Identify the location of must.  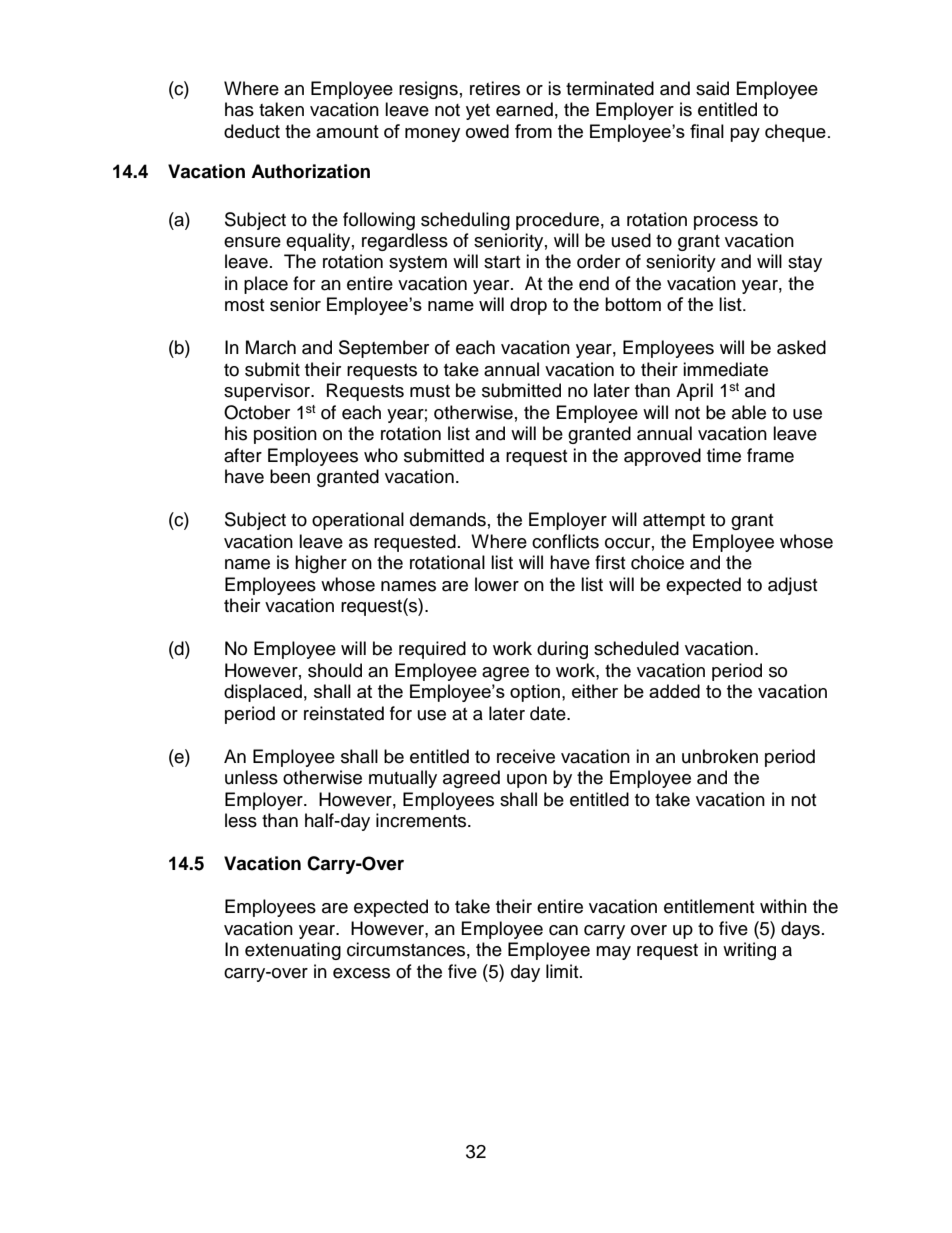
(430, 391).
